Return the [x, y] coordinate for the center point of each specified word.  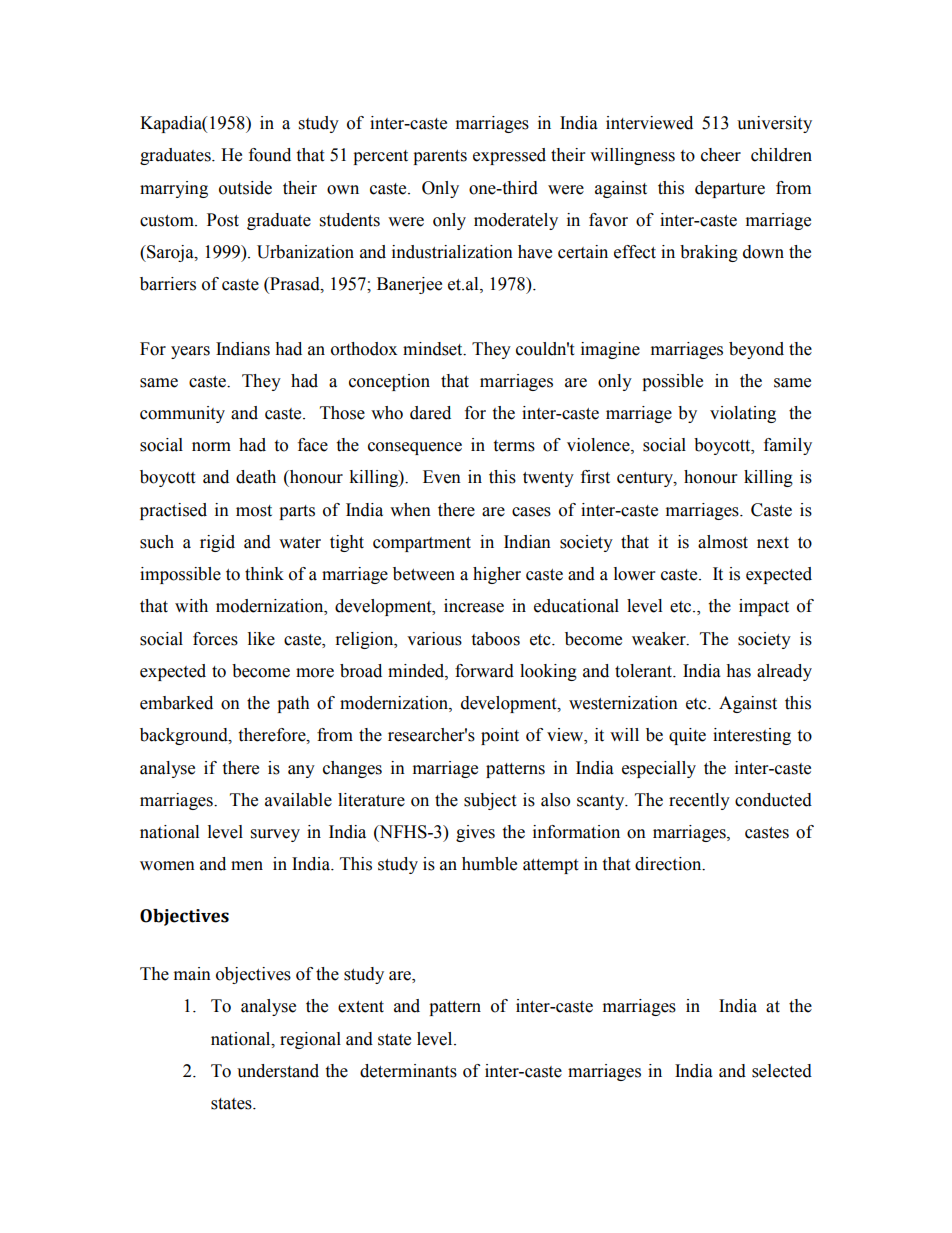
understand [278, 1071]
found [270, 155]
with [191, 606]
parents [440, 157]
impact [764, 607]
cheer [721, 155]
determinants [408, 1071]
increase [474, 606]
